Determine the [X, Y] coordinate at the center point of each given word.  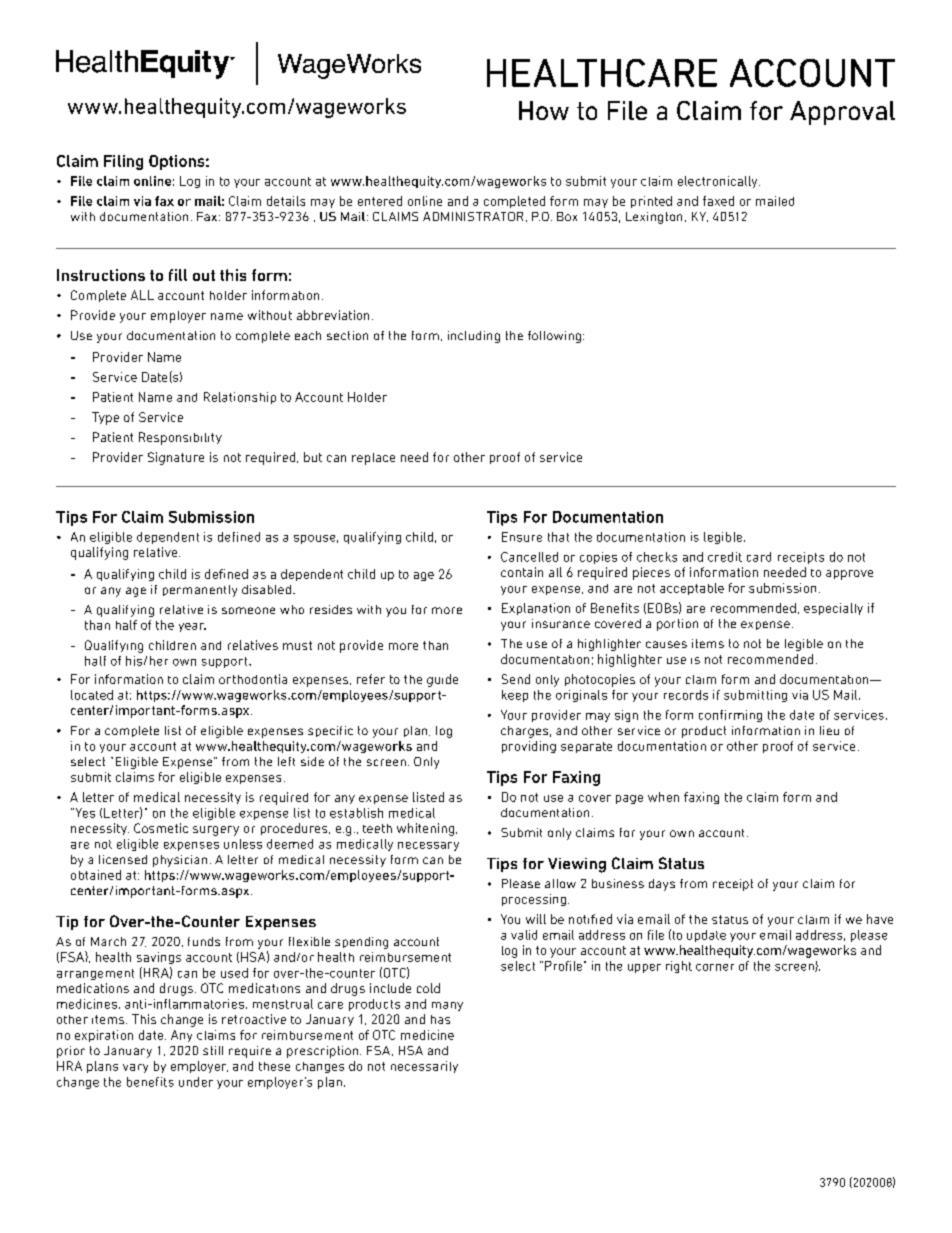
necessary [428, 846]
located [92, 695]
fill [178, 275]
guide [442, 680]
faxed [718, 201]
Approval [842, 113]
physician [180, 861]
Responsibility [180, 438]
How [544, 110]
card [759, 557]
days [662, 885]
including [474, 337]
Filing [123, 162]
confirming [730, 716]
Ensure [522, 537]
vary [135, 1068]
